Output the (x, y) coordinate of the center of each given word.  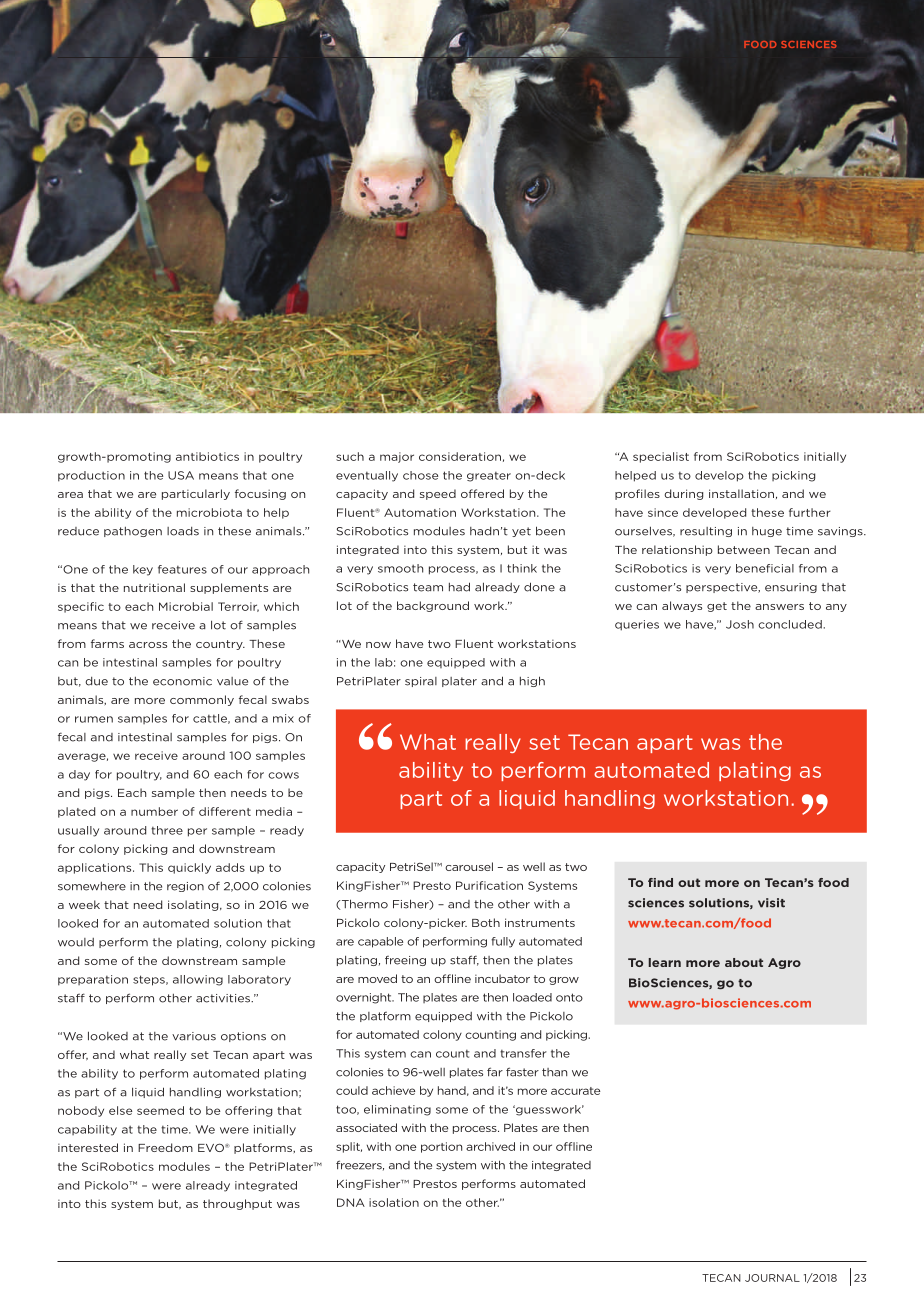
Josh (740, 624)
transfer (523, 1053)
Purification (489, 885)
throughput (237, 1204)
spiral (421, 682)
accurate (575, 1091)
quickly (189, 868)
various (194, 1036)
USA (181, 475)
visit (771, 903)
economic (182, 681)
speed (438, 494)
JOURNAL (772, 1278)
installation (741, 493)
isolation (394, 1202)
